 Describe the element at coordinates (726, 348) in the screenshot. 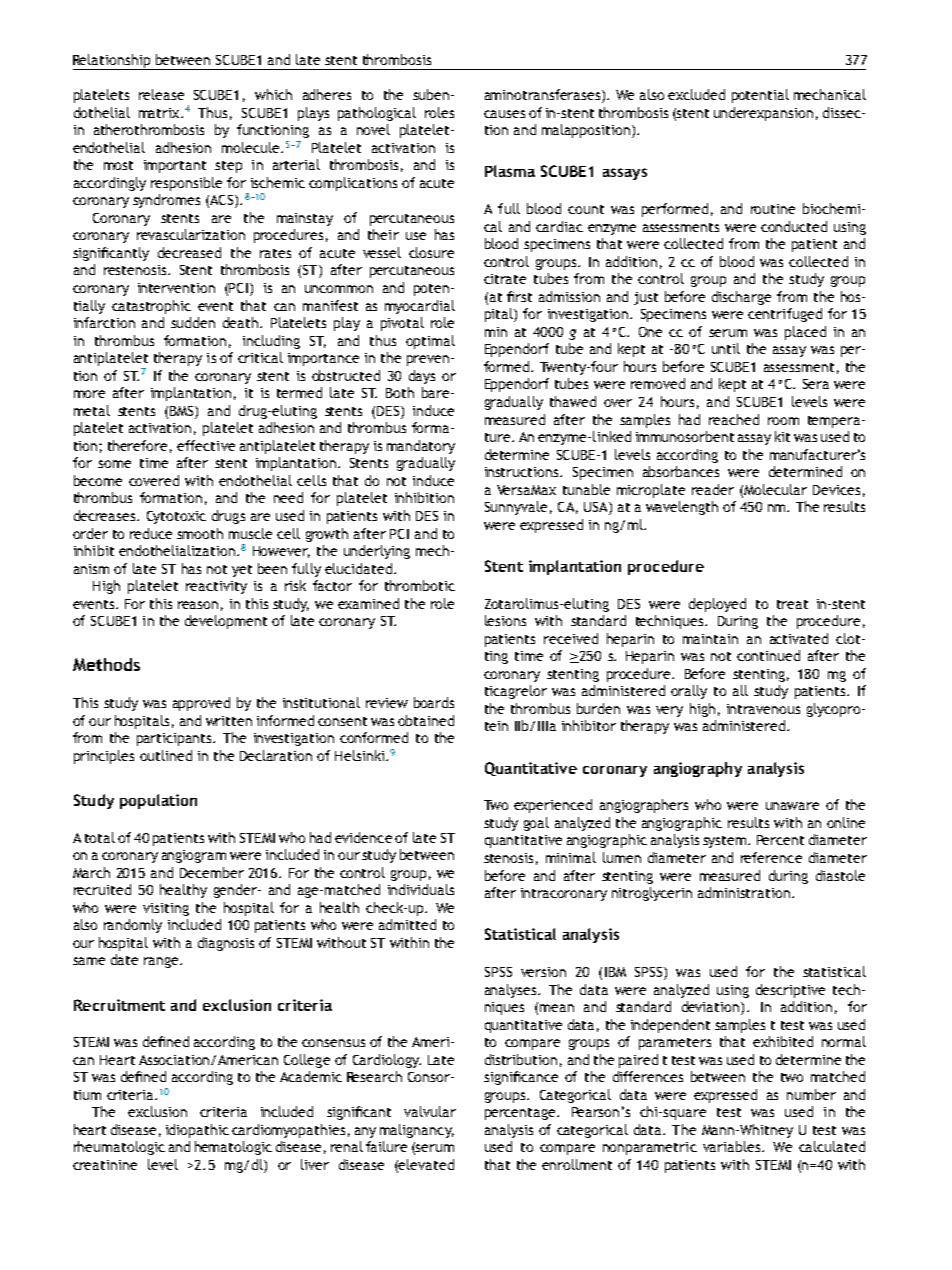

I see `until` at that location.
